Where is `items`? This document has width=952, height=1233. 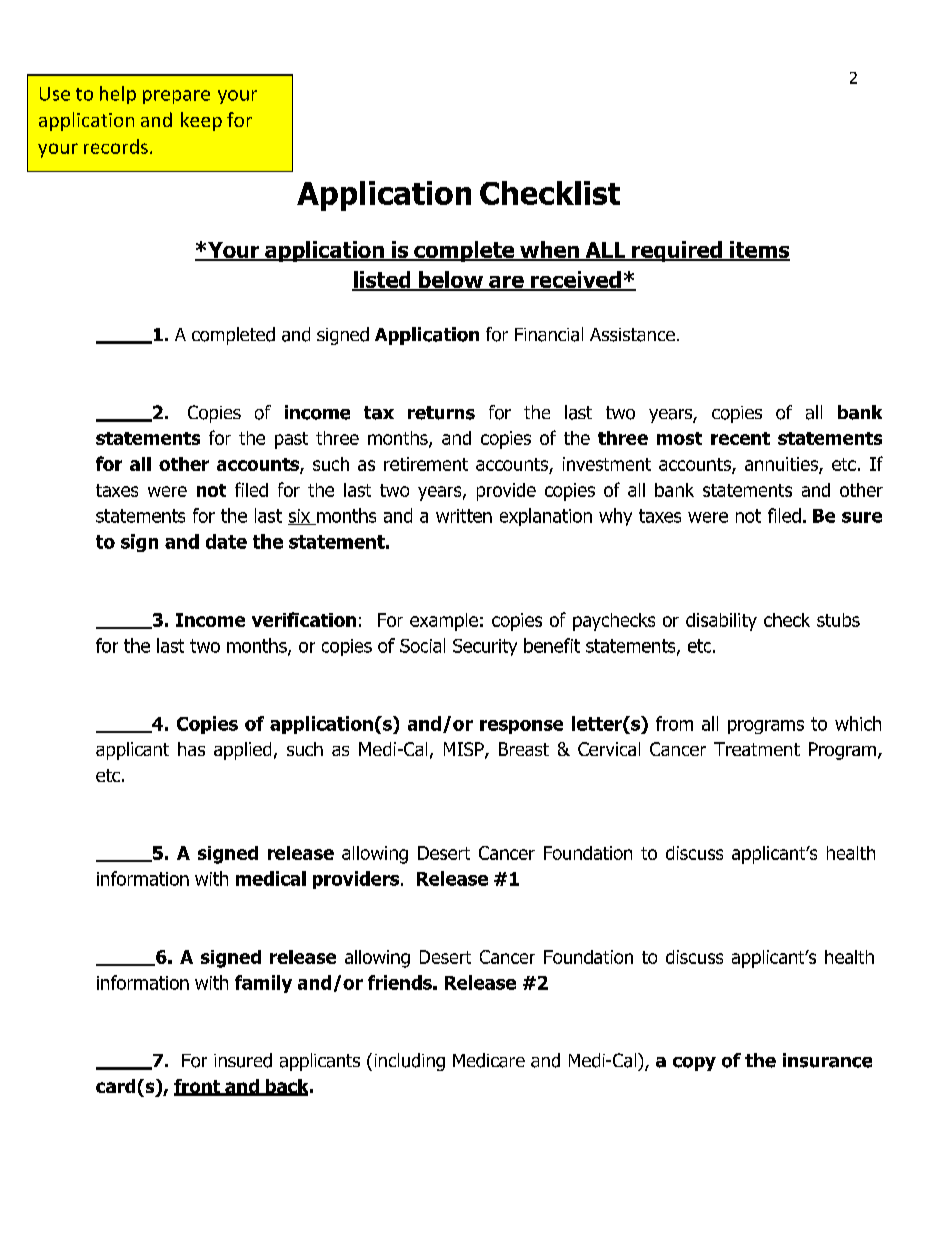 items is located at coordinates (759, 251).
